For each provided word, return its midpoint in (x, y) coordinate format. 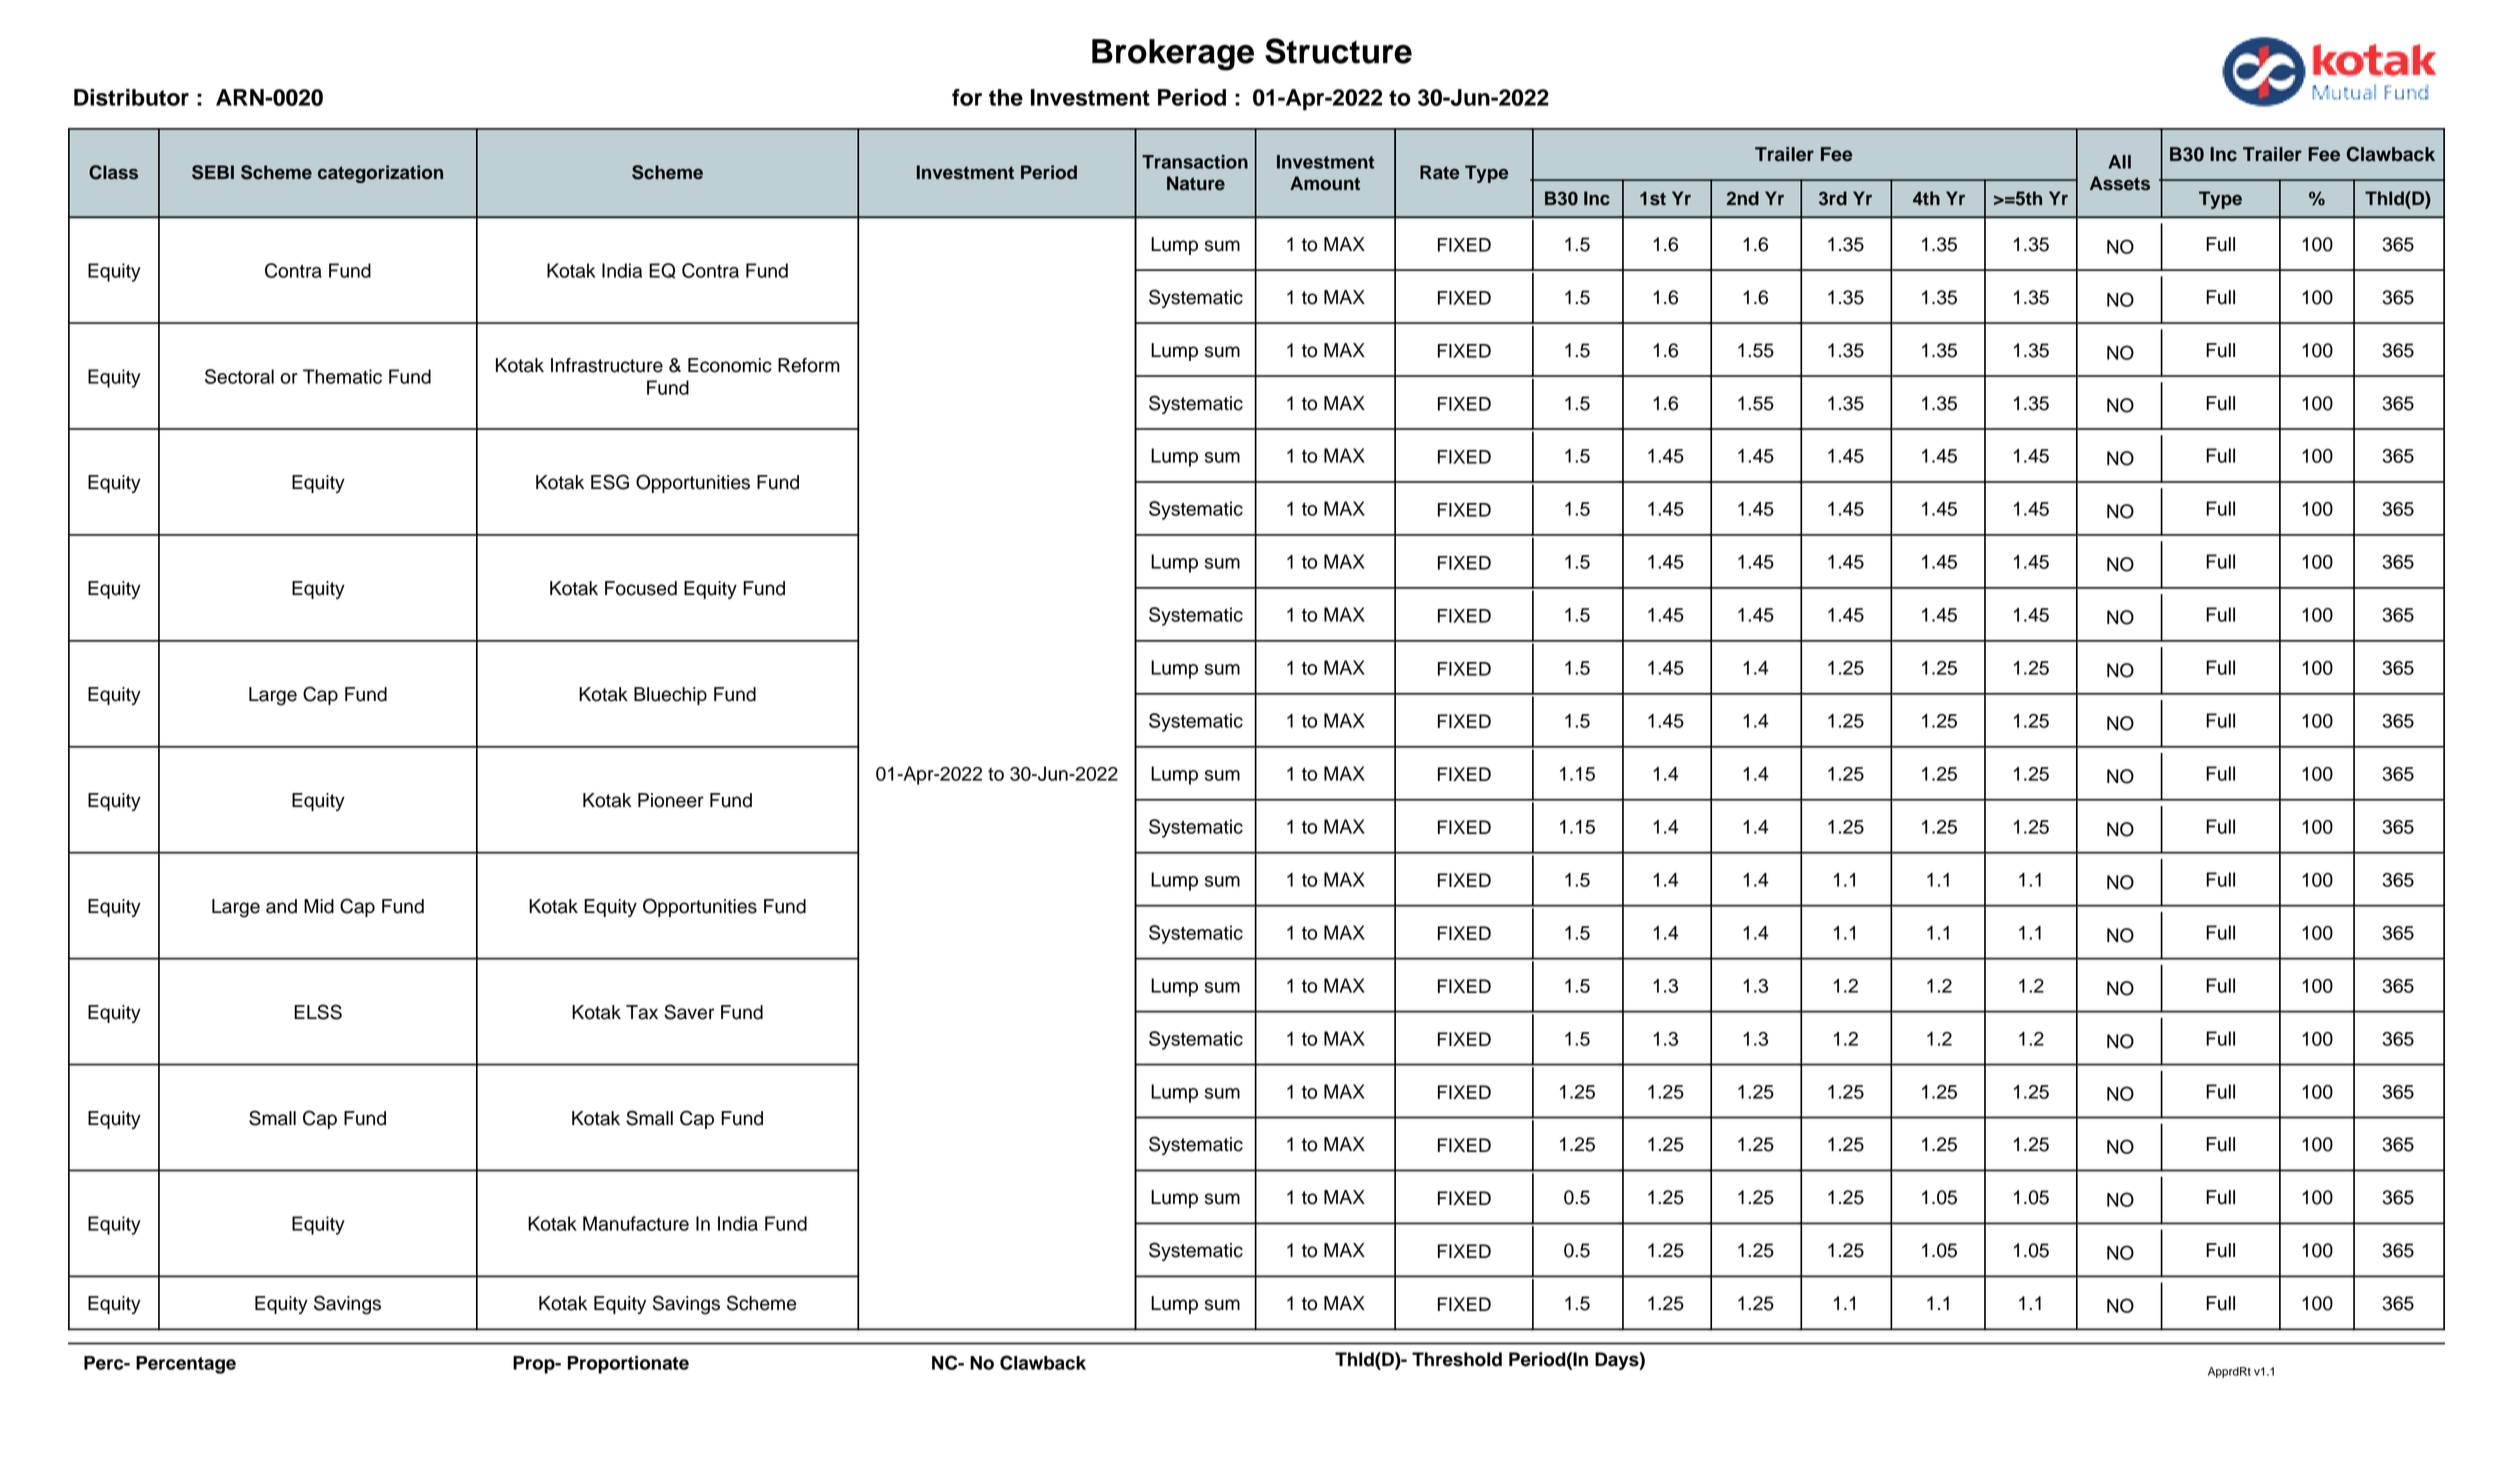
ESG (610, 482)
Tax (642, 1012)
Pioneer (671, 800)
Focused (641, 588)
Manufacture (636, 1223)
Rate (1439, 172)
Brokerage (1173, 55)
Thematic (342, 376)
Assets (2120, 183)
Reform (809, 365)
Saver (689, 1012)
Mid (319, 906)
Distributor (131, 97)
